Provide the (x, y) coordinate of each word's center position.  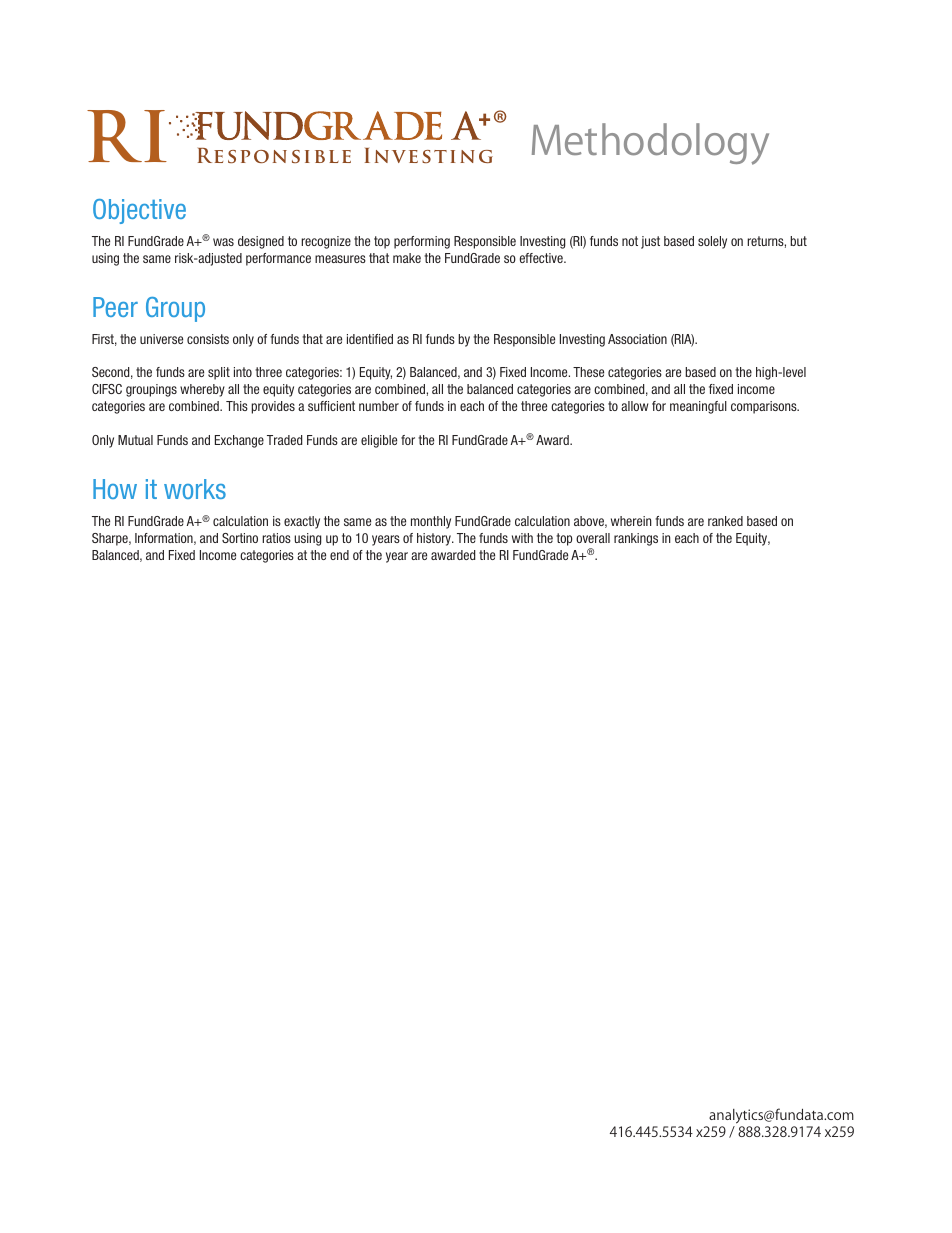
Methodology (650, 144)
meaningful (698, 407)
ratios (276, 538)
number (379, 406)
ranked (725, 521)
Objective (139, 211)
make (407, 258)
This (237, 406)
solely (712, 242)
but (798, 241)
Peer (115, 307)
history (435, 539)
